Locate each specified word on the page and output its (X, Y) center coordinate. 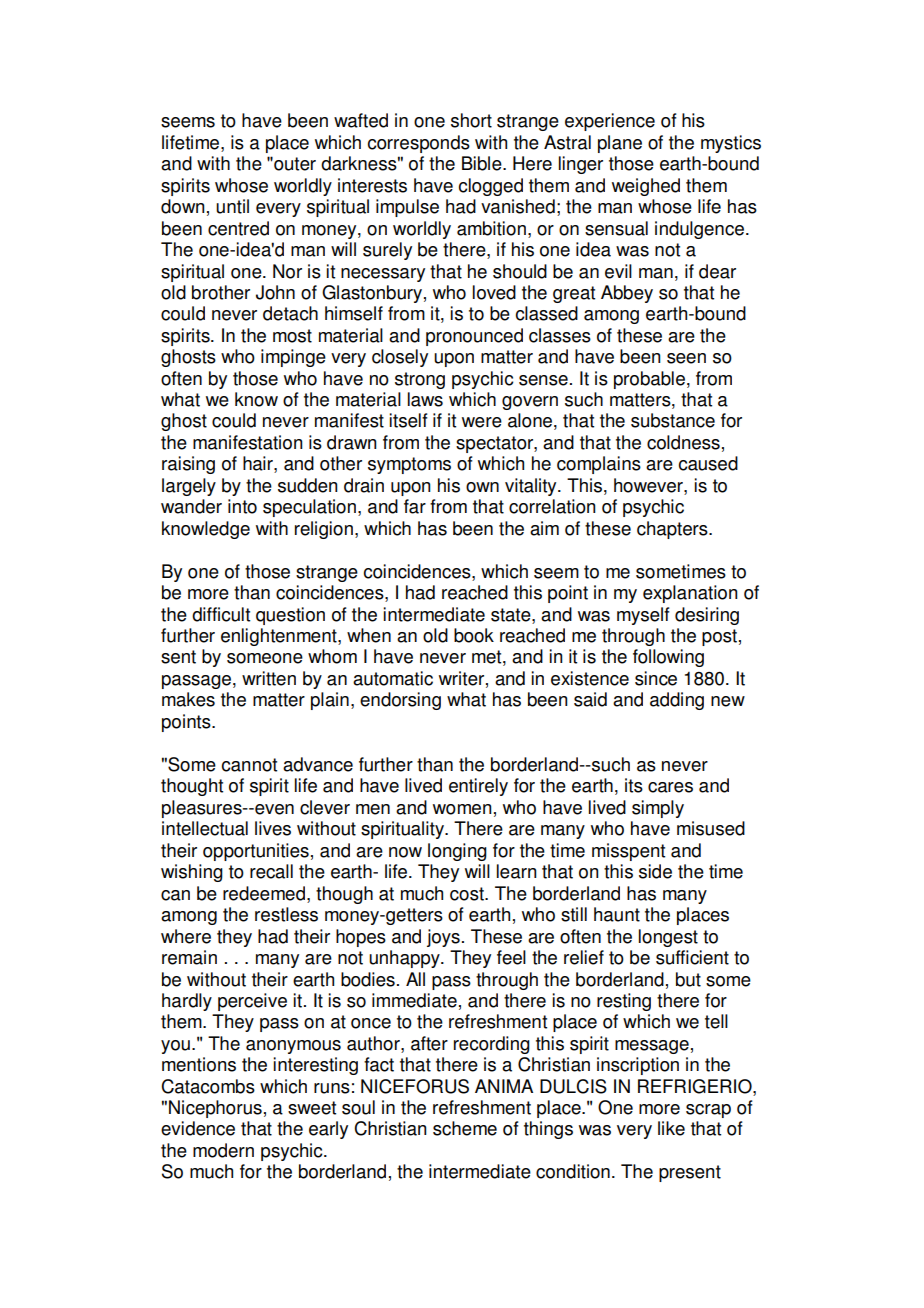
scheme (465, 1128)
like (671, 1128)
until (232, 206)
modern (223, 1150)
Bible (483, 163)
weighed (646, 187)
